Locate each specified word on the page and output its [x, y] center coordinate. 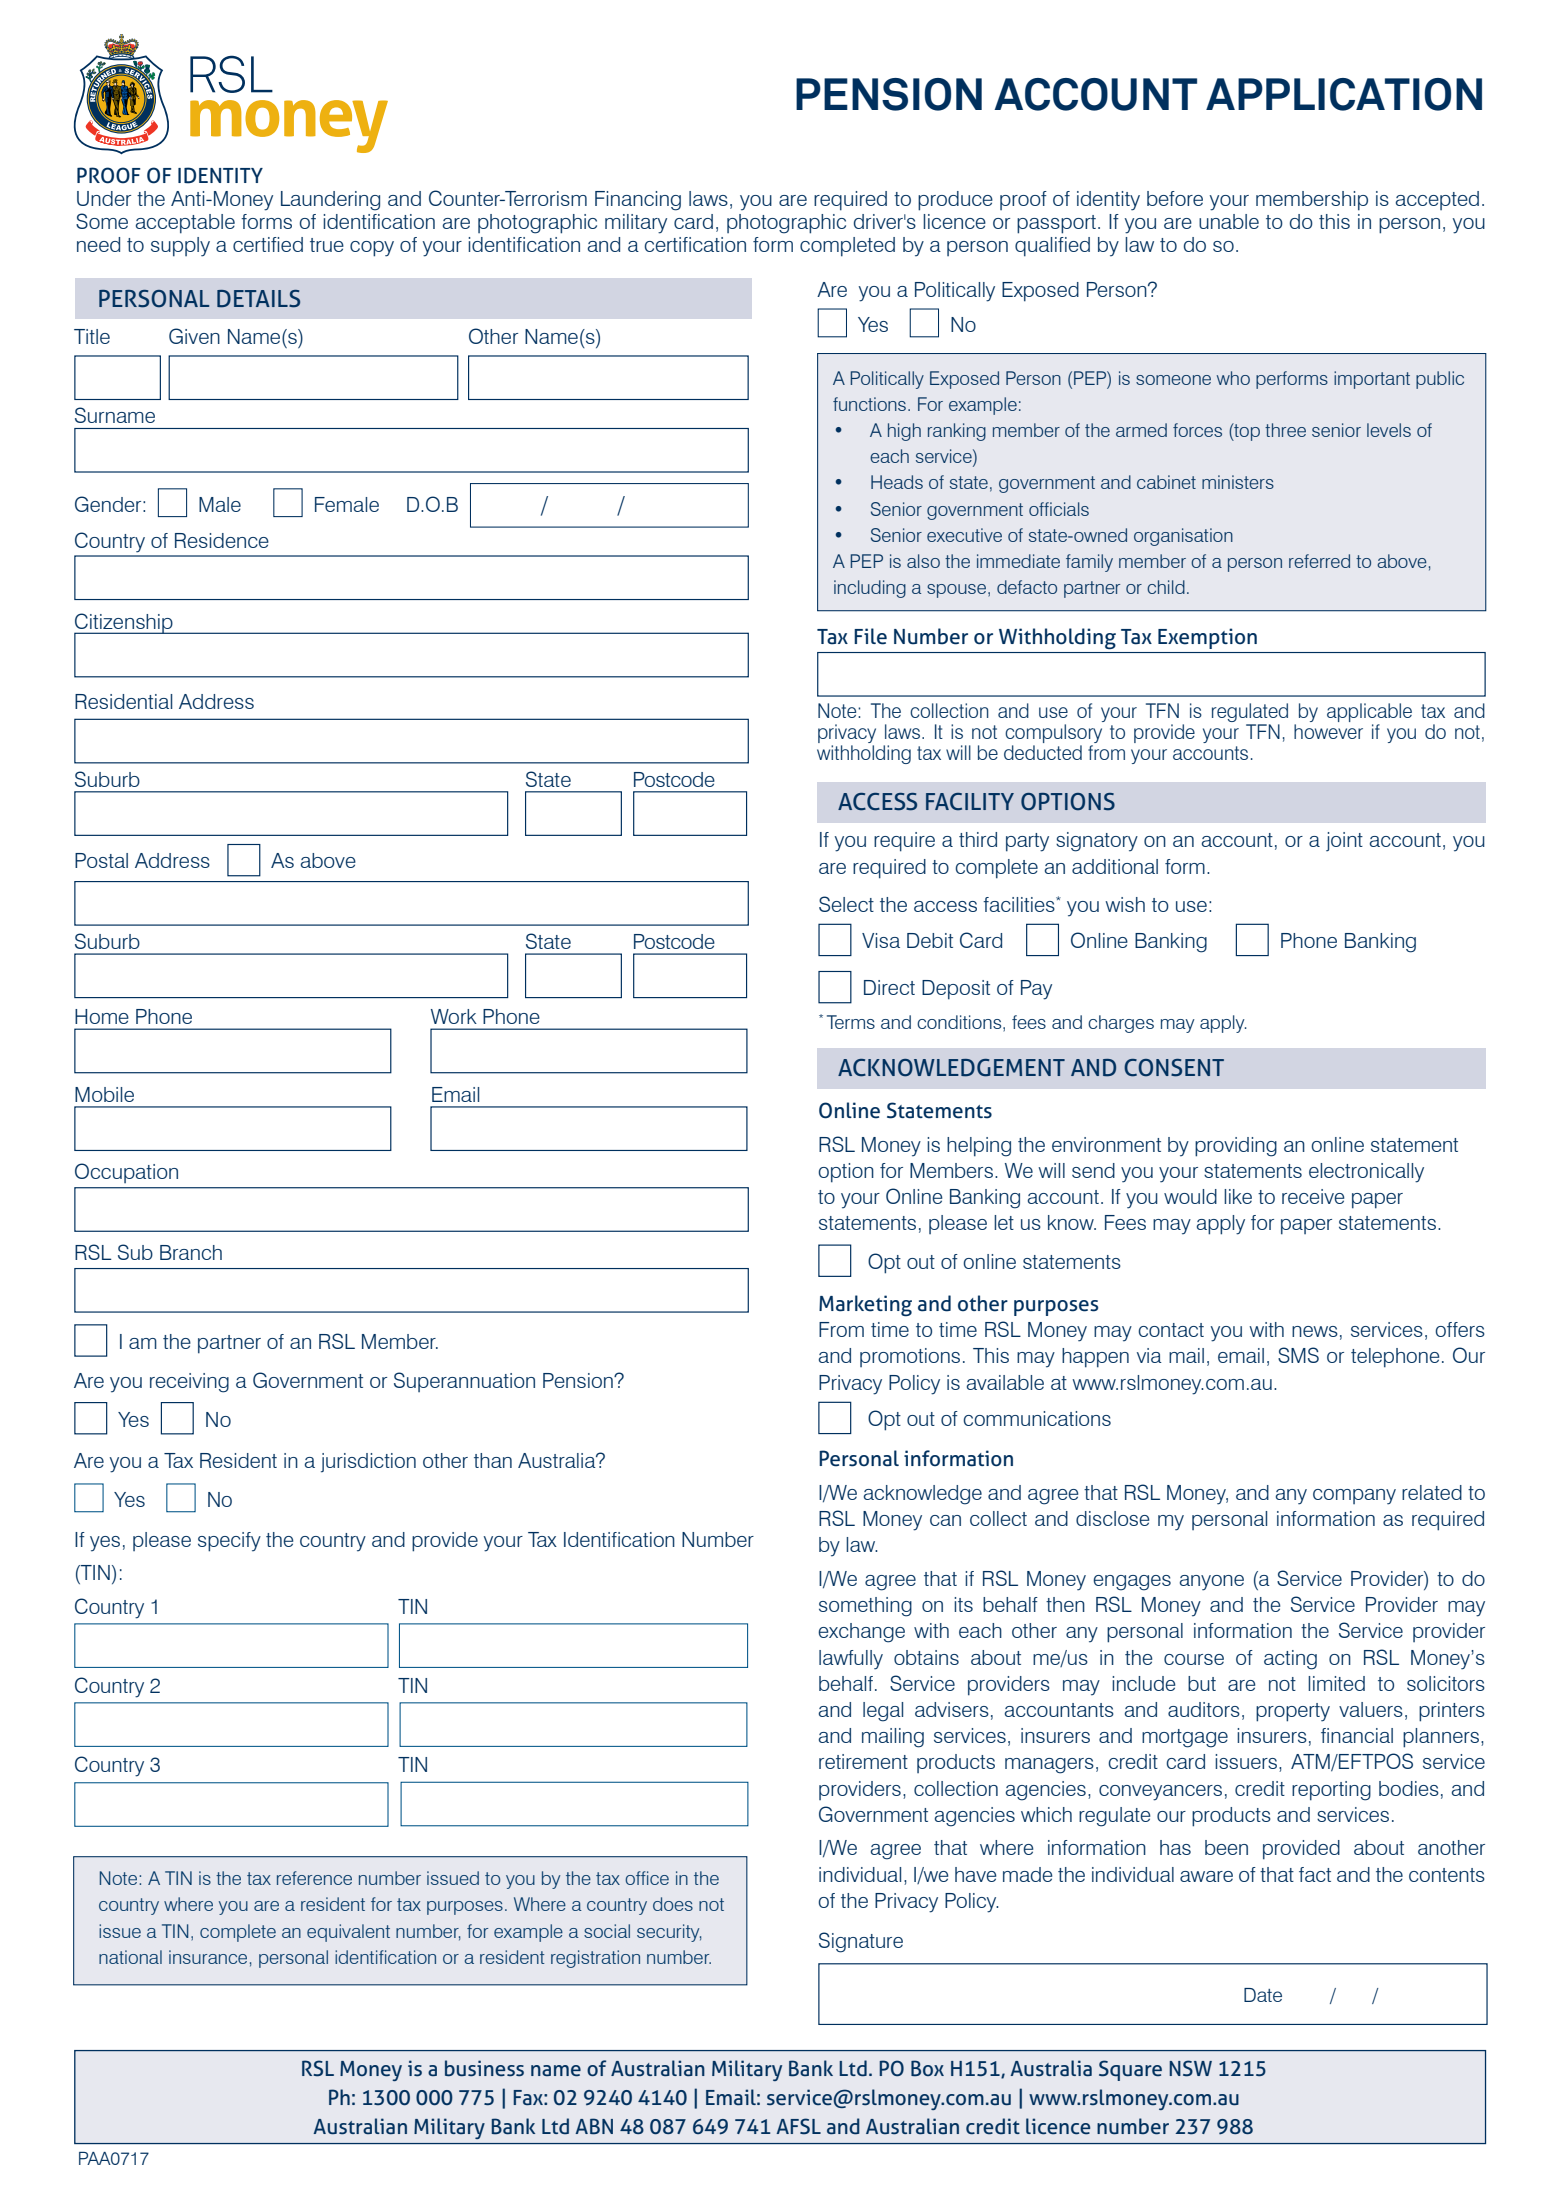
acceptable [185, 224]
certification [695, 244]
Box [927, 2068]
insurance [208, 1957]
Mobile [104, 1094]
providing [1236, 1147]
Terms [851, 1022]
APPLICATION [1344, 94]
